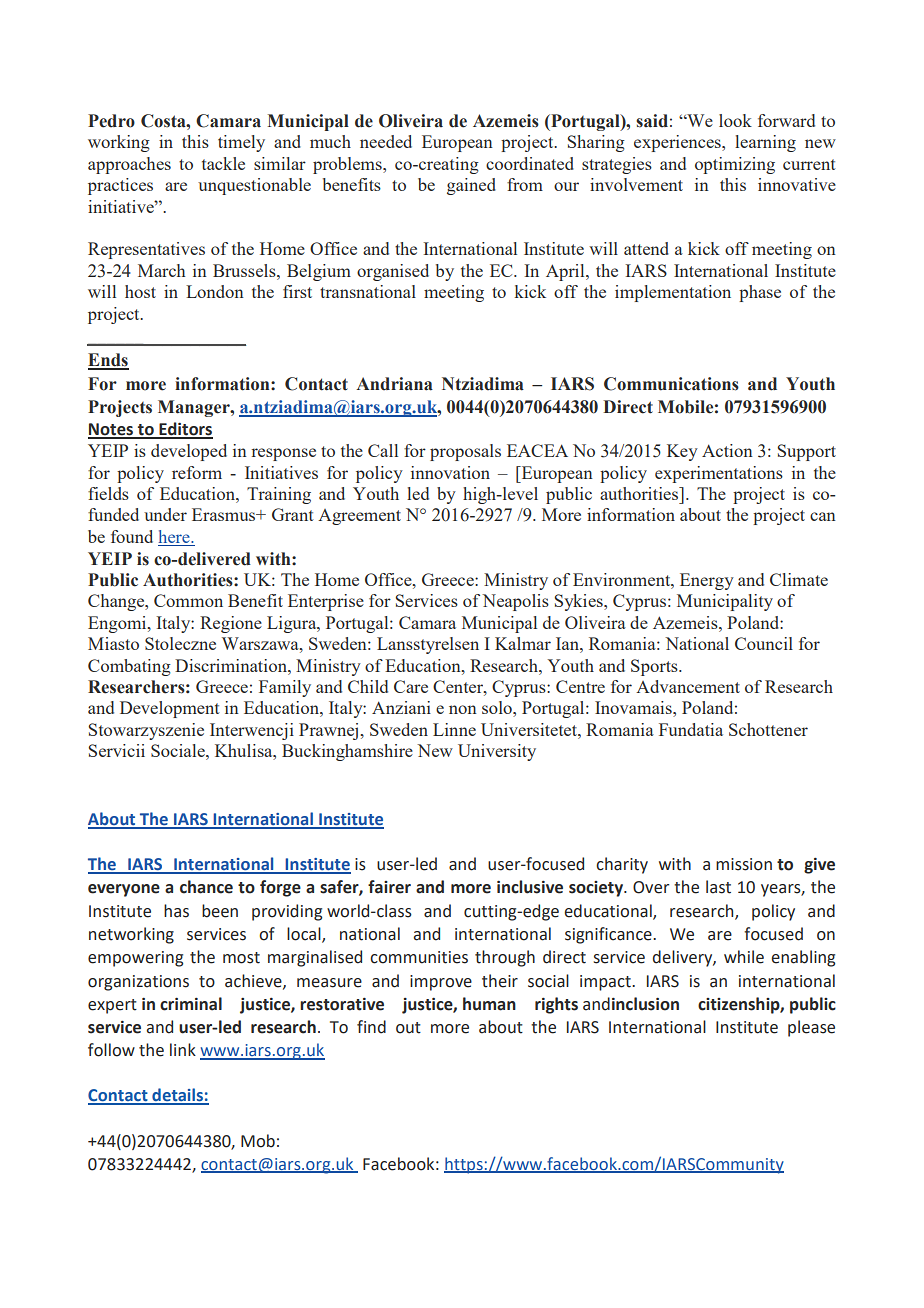 The width and height of the screenshot is (924, 1308). What do you see at coordinates (215, 291) in the screenshot?
I see `London` at bounding box center [215, 291].
